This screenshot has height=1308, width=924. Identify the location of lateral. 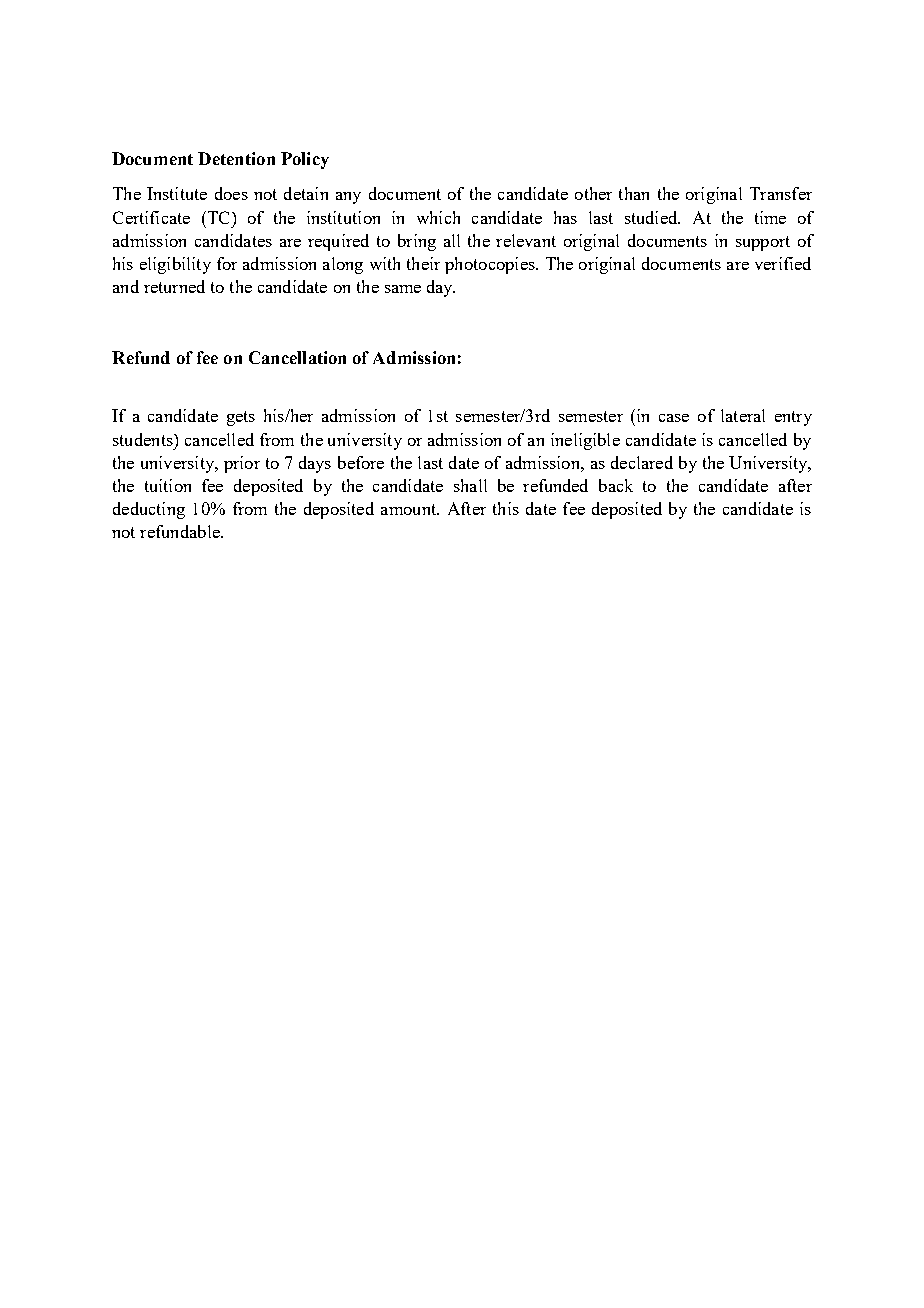
(743, 415).
